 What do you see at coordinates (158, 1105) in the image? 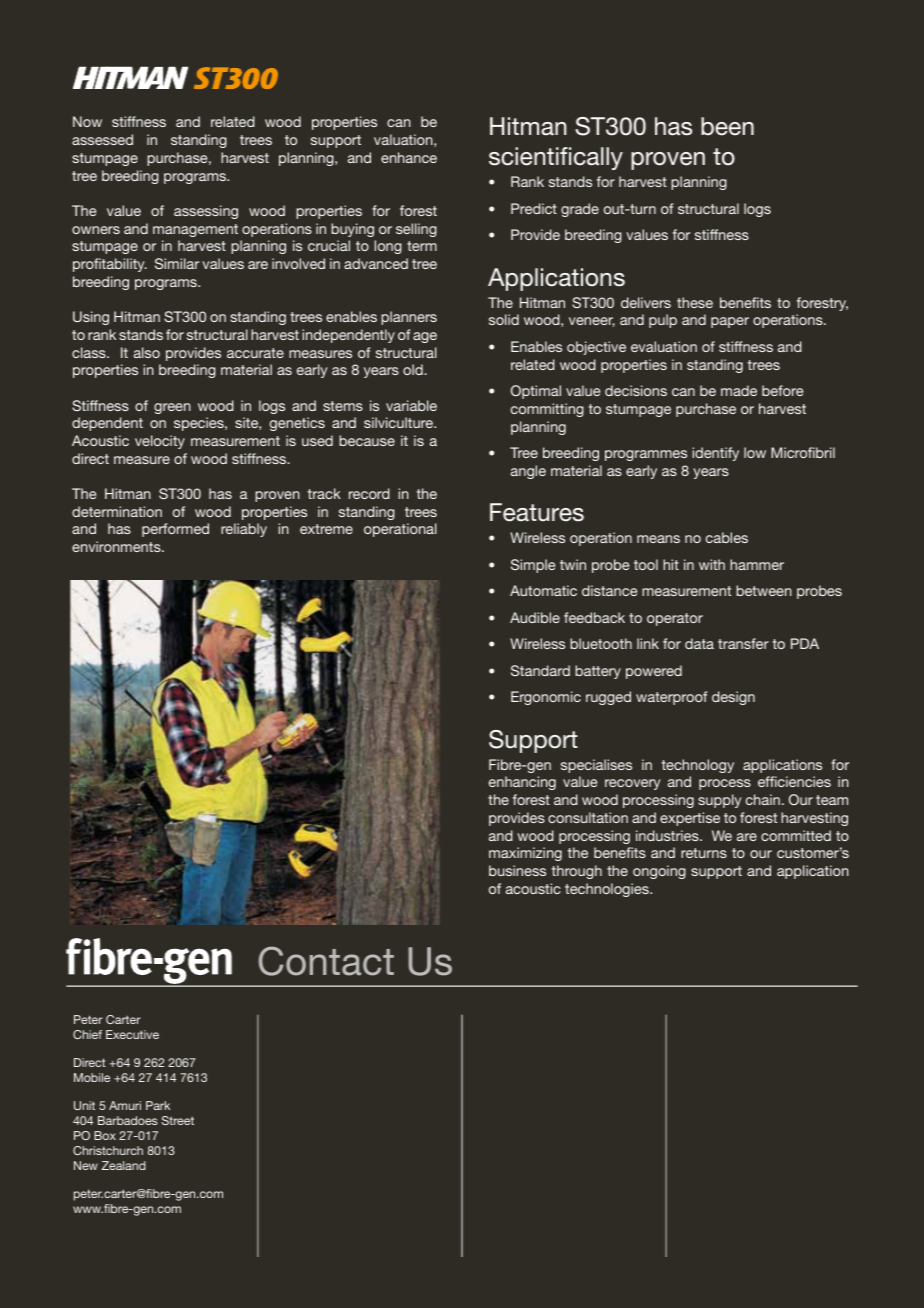
I see `Park` at bounding box center [158, 1105].
